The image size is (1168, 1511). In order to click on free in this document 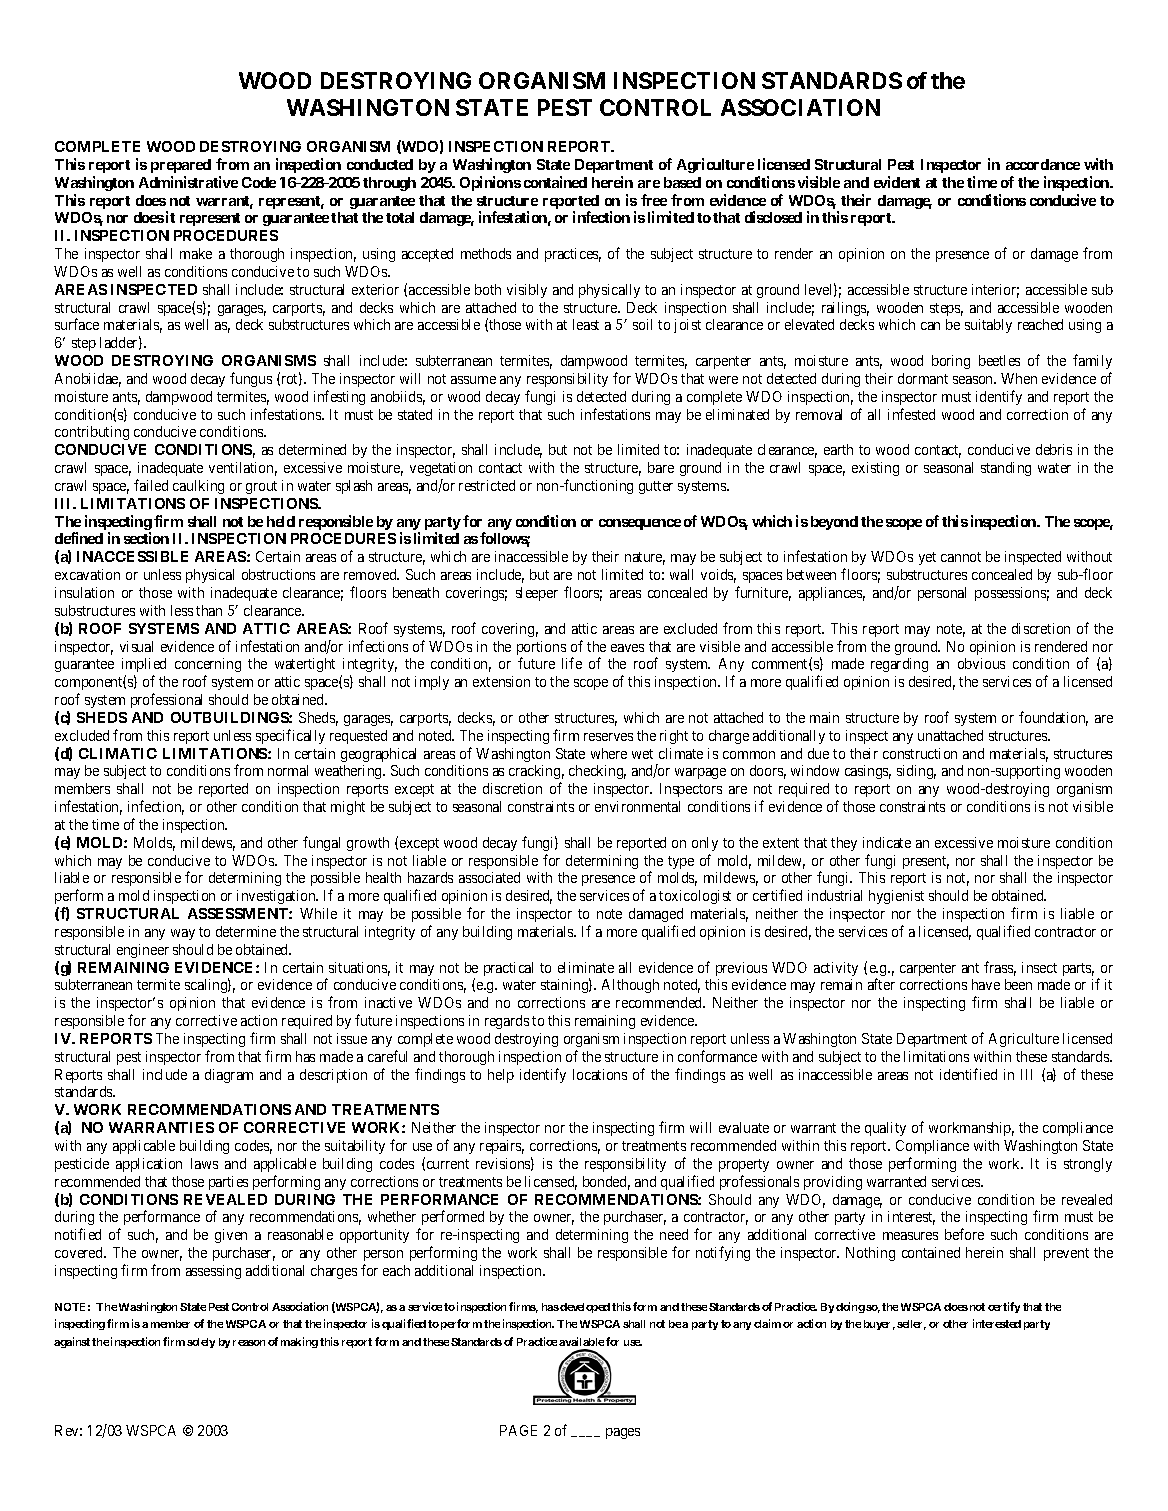, I will do `click(654, 200)`.
